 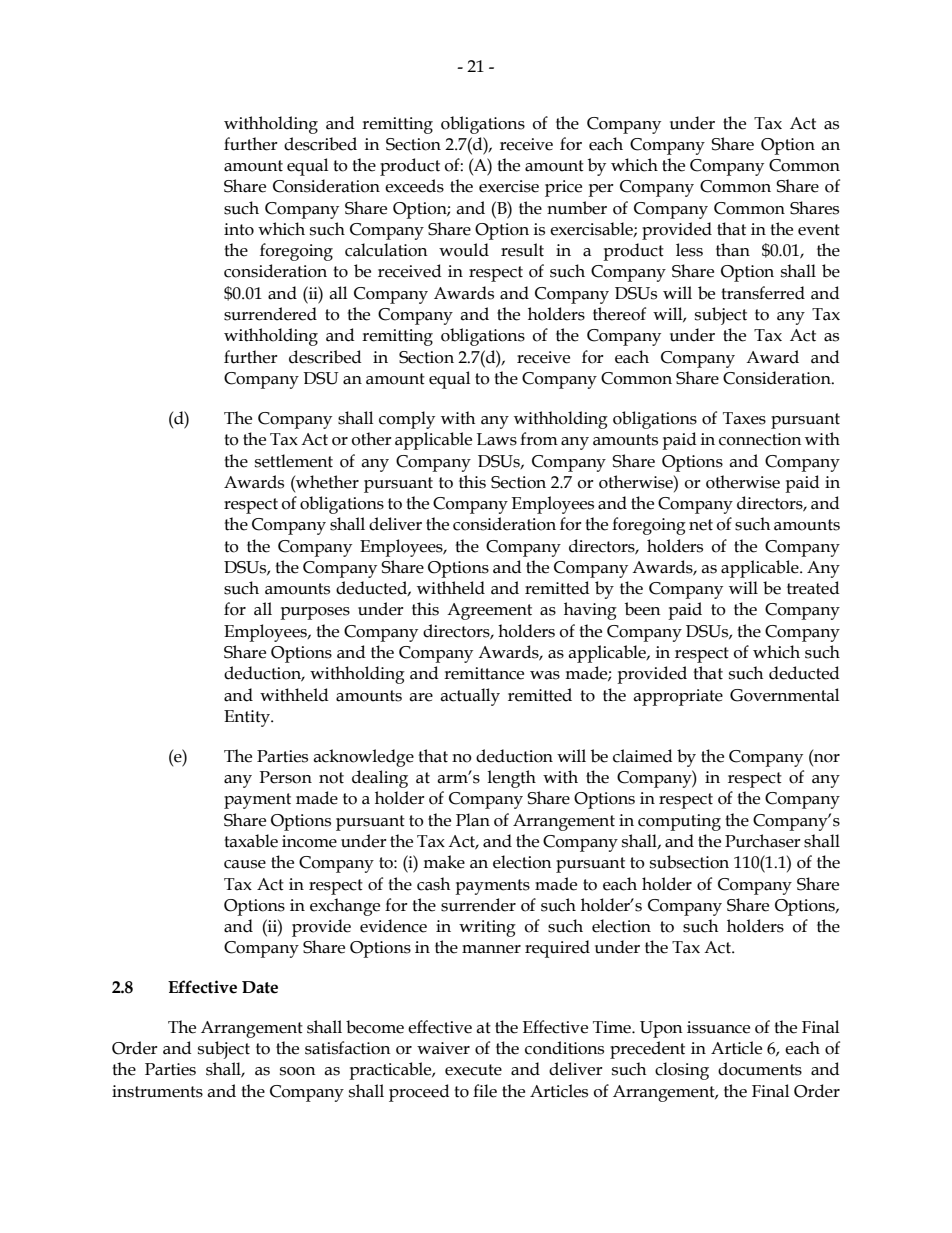 What do you see at coordinates (489, 611) in the screenshot?
I see `Agreement` at bounding box center [489, 611].
